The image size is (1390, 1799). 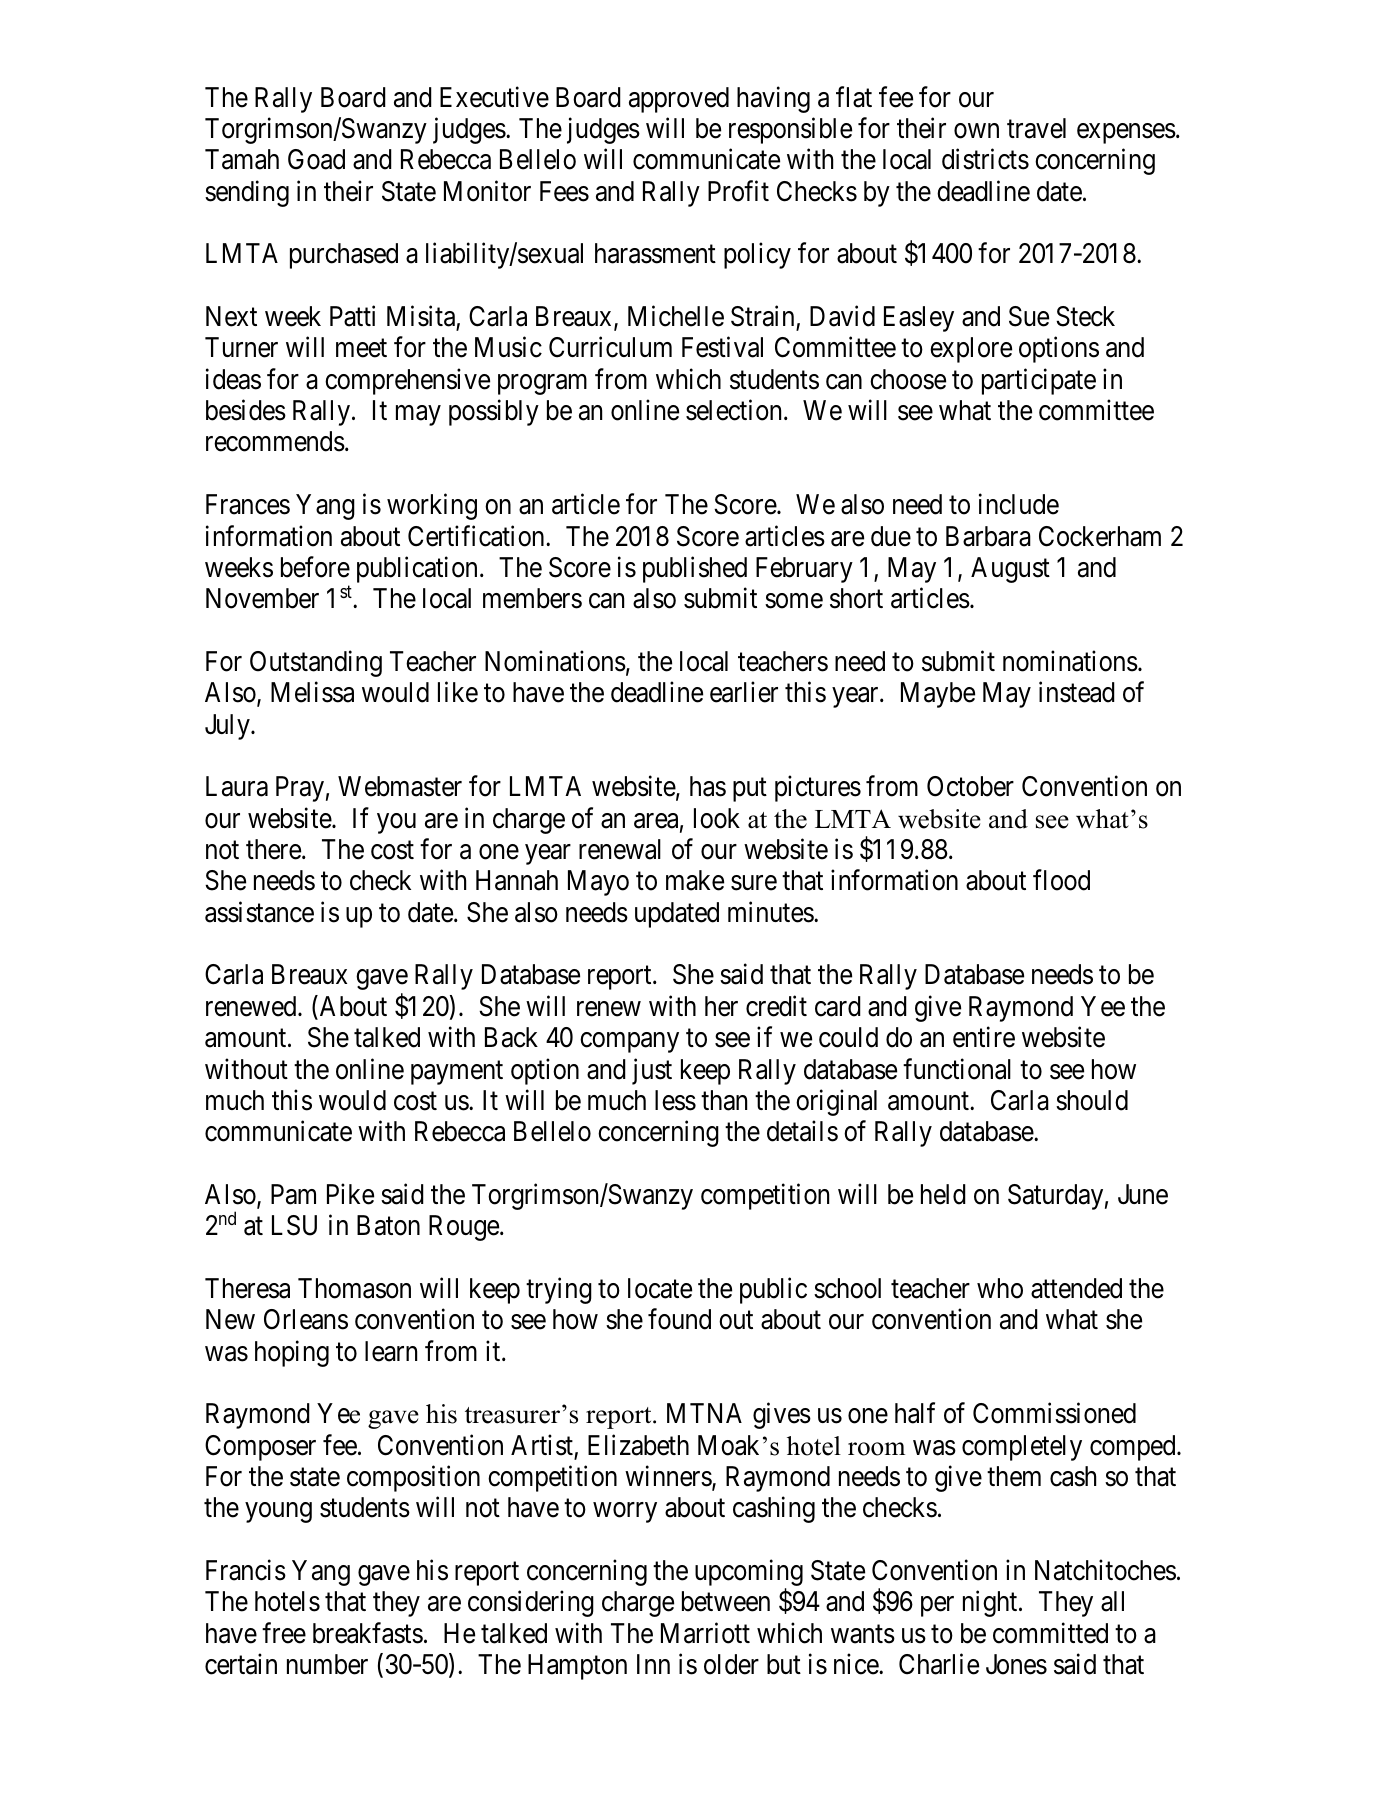 What do you see at coordinates (1036, 128) in the screenshot?
I see `travel` at bounding box center [1036, 128].
